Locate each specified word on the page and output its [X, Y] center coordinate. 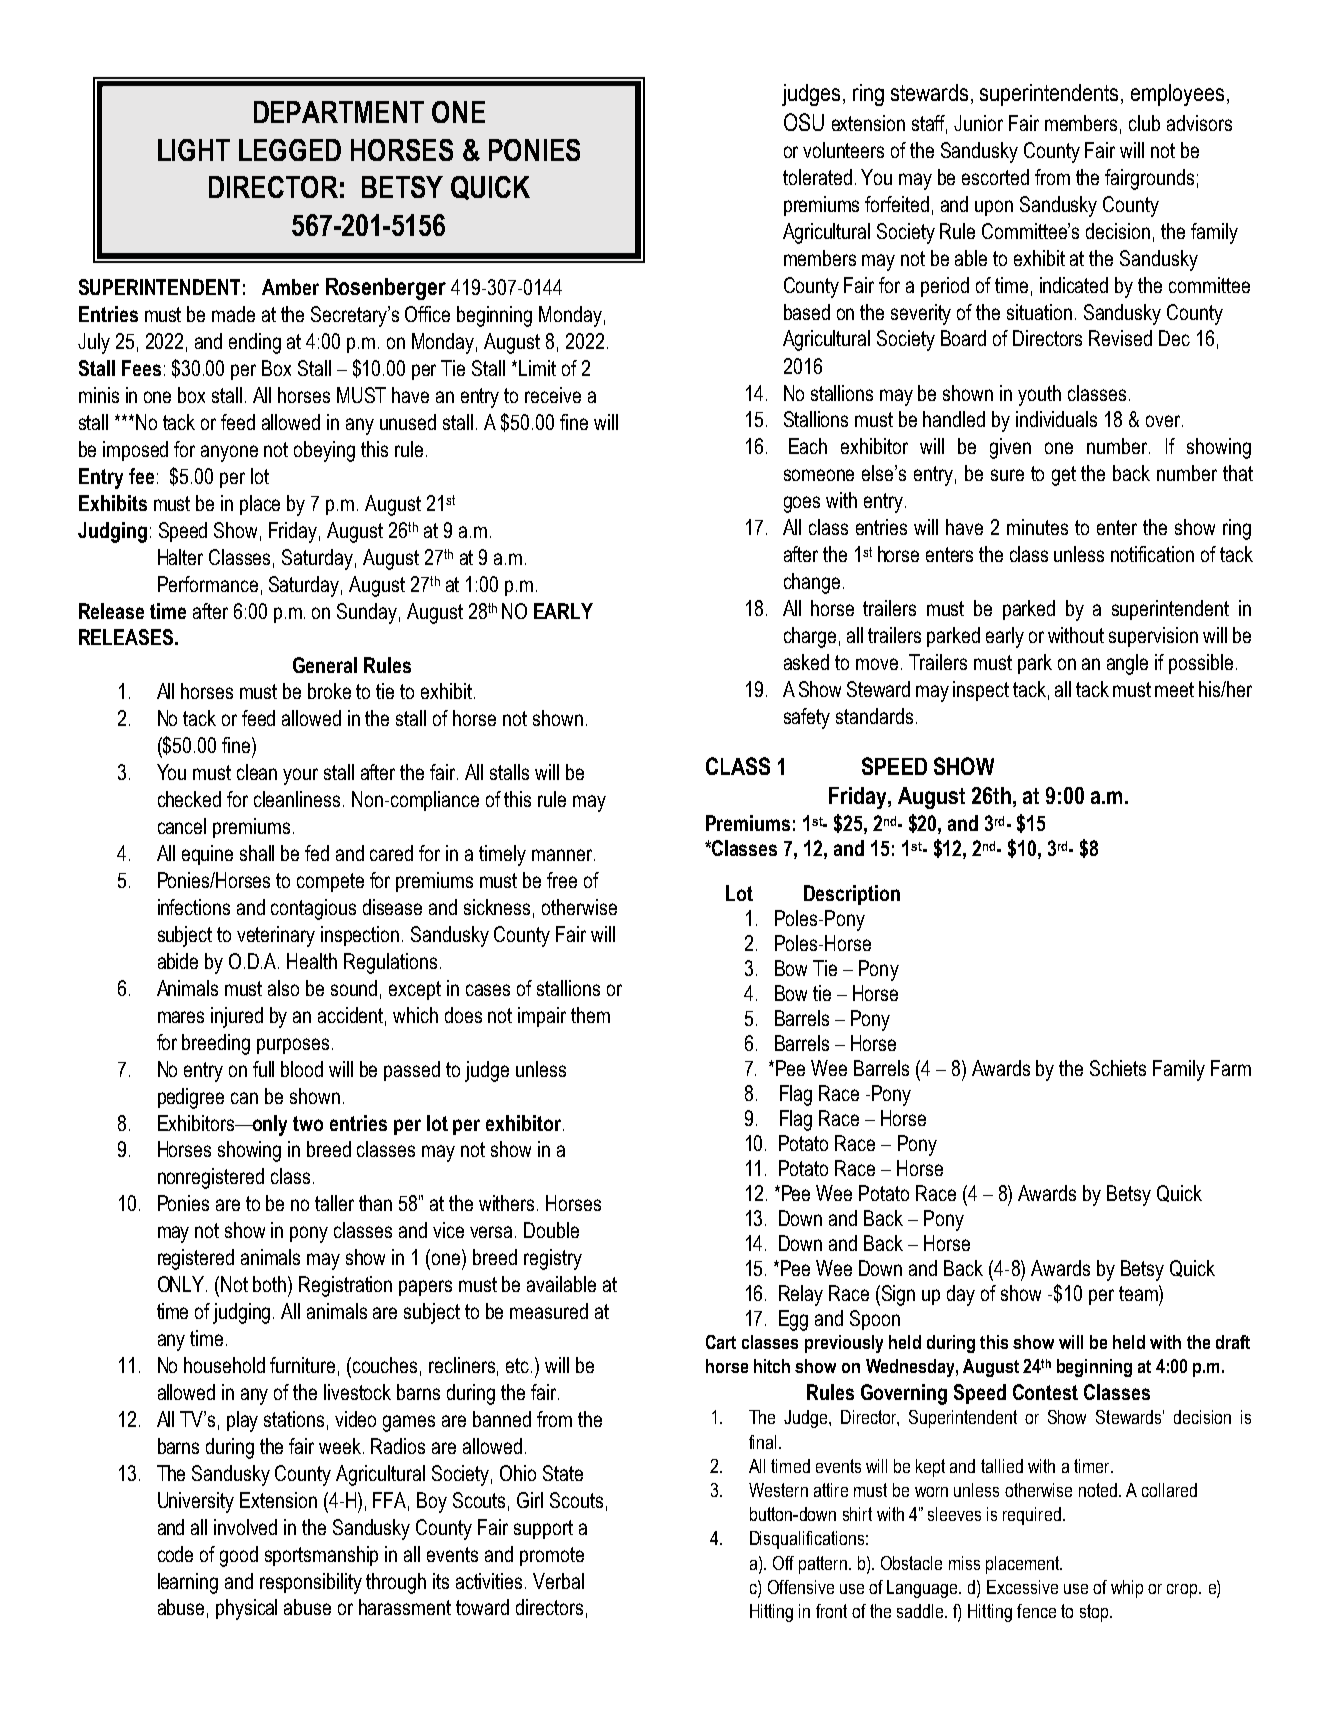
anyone [229, 453]
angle [1127, 664]
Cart [721, 1342]
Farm [1231, 1068]
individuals [1056, 419]
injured [237, 1017]
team [1139, 1293]
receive [553, 395]
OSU [804, 122]
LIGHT [194, 150]
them [590, 1015]
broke [329, 691]
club [1144, 123]
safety [807, 718]
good [239, 1556]
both [271, 1284]
